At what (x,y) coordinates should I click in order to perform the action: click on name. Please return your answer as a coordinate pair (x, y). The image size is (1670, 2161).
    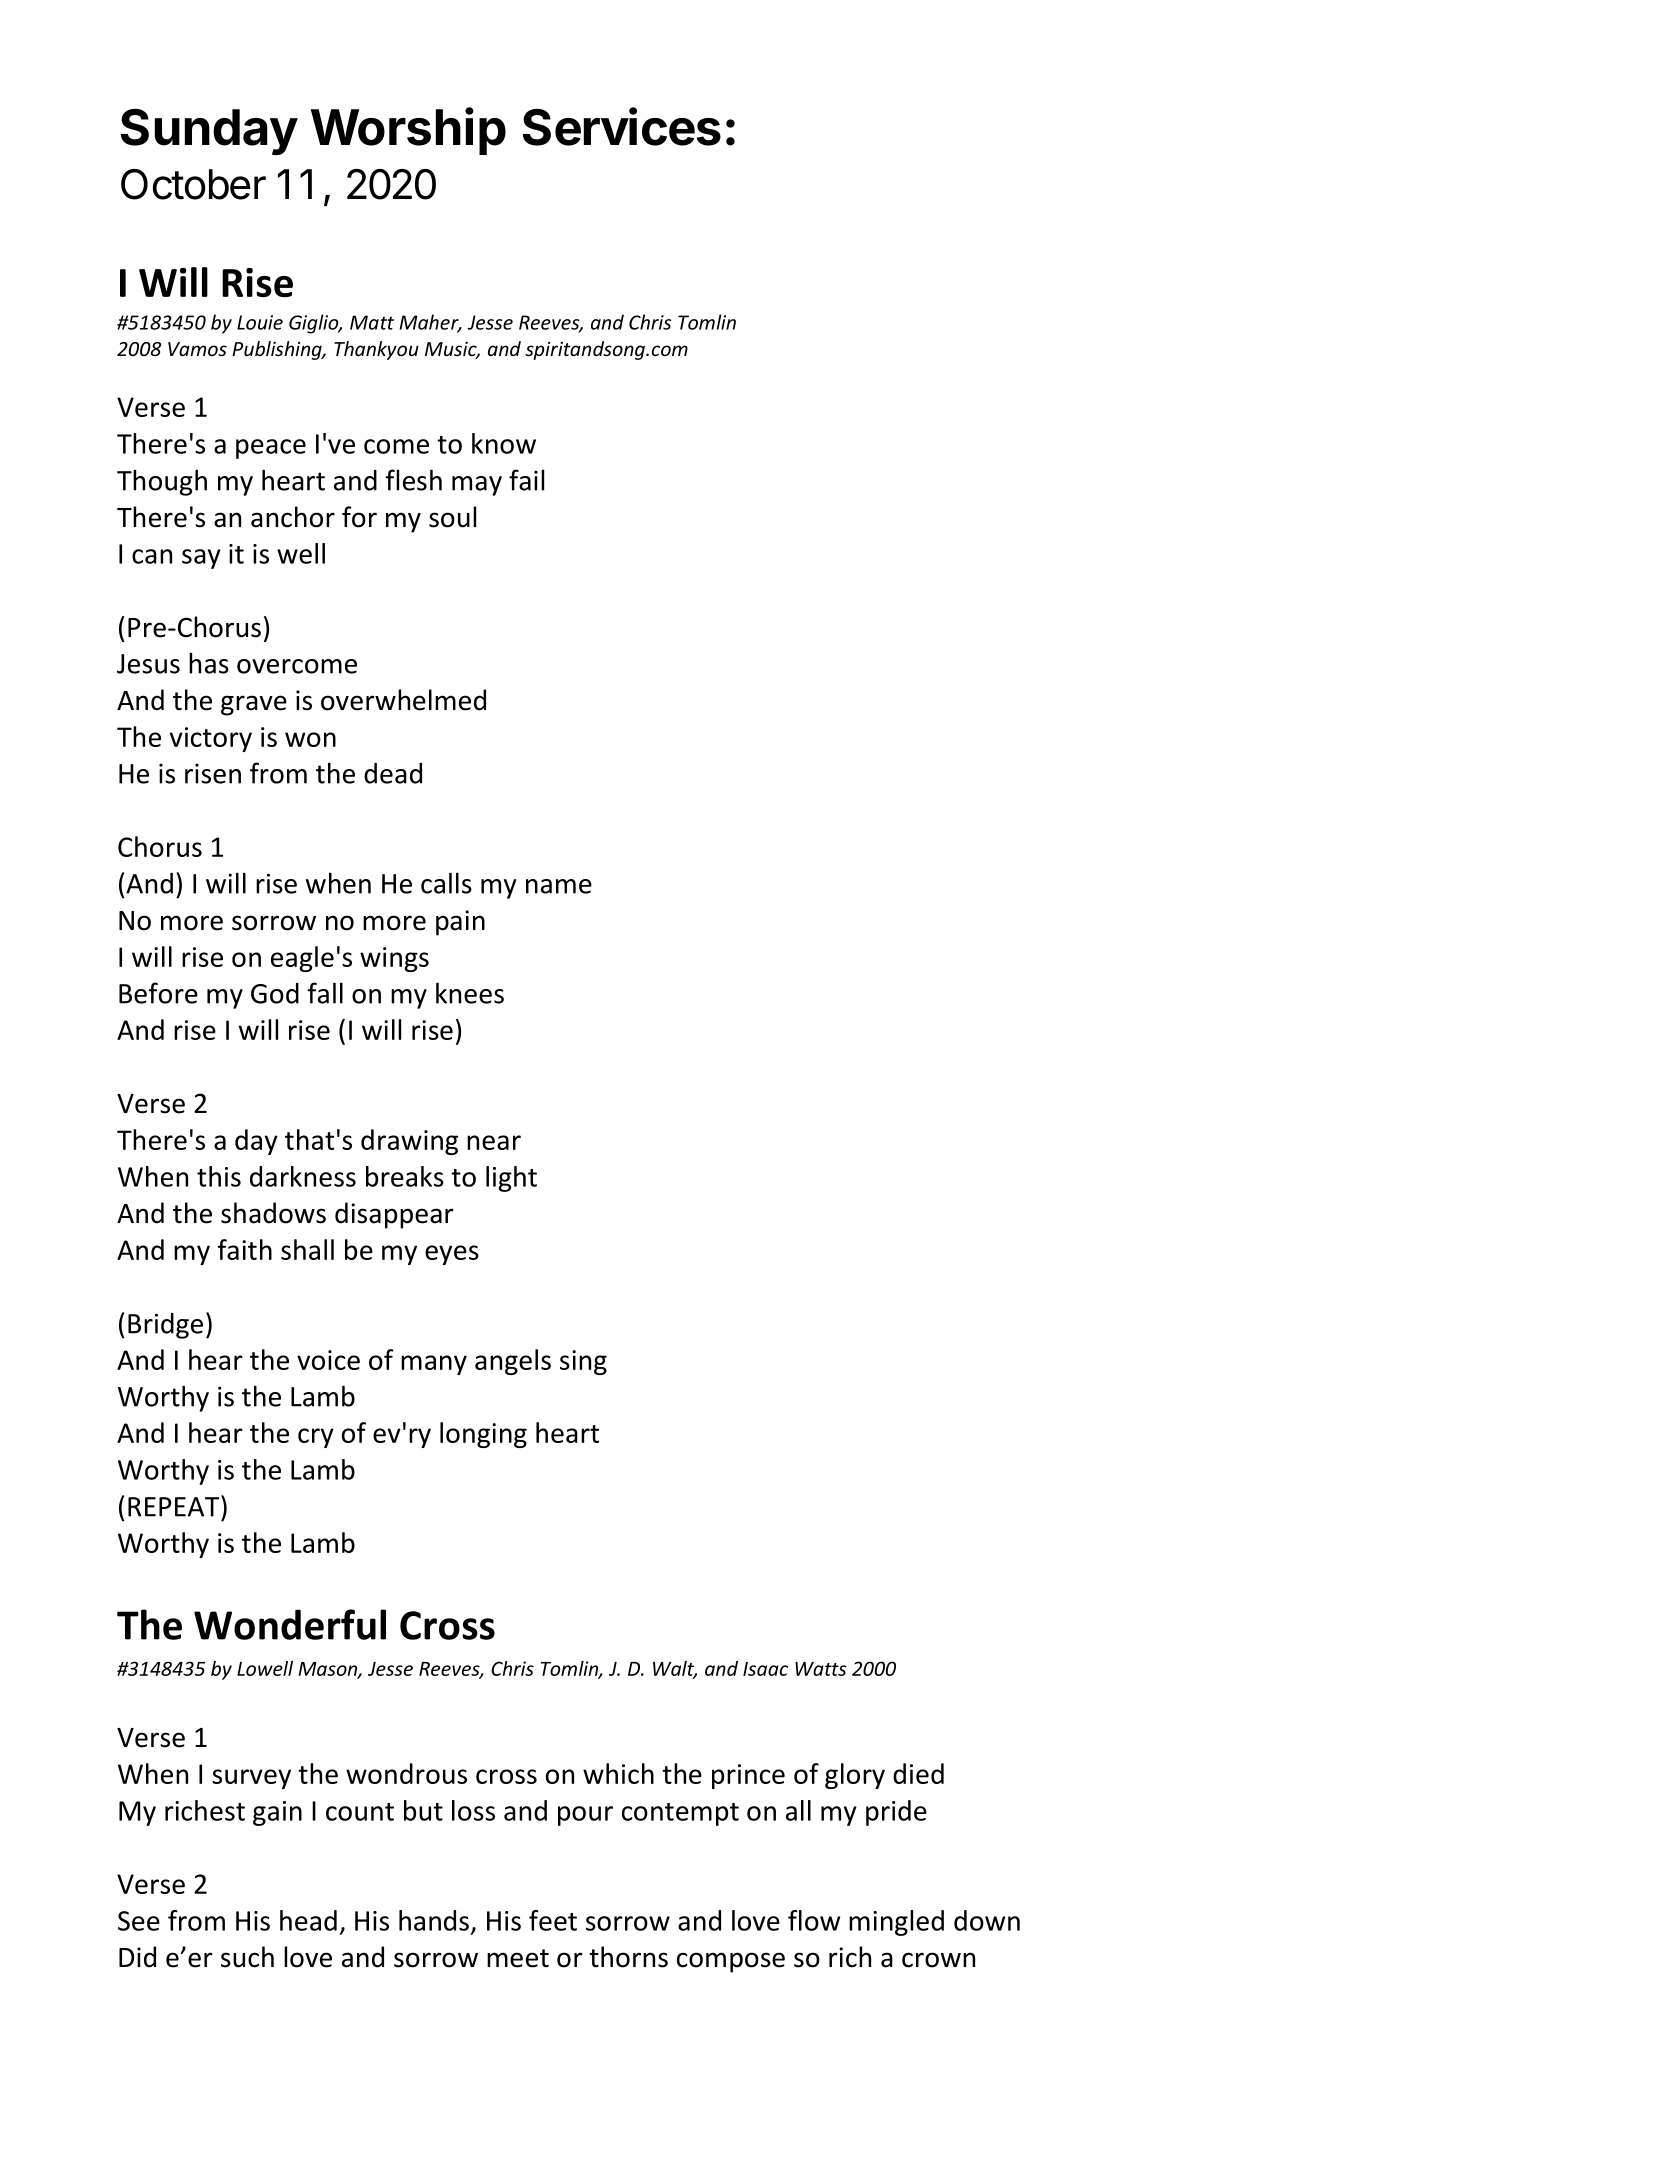
    Looking at the image, I should click on (559, 886).
